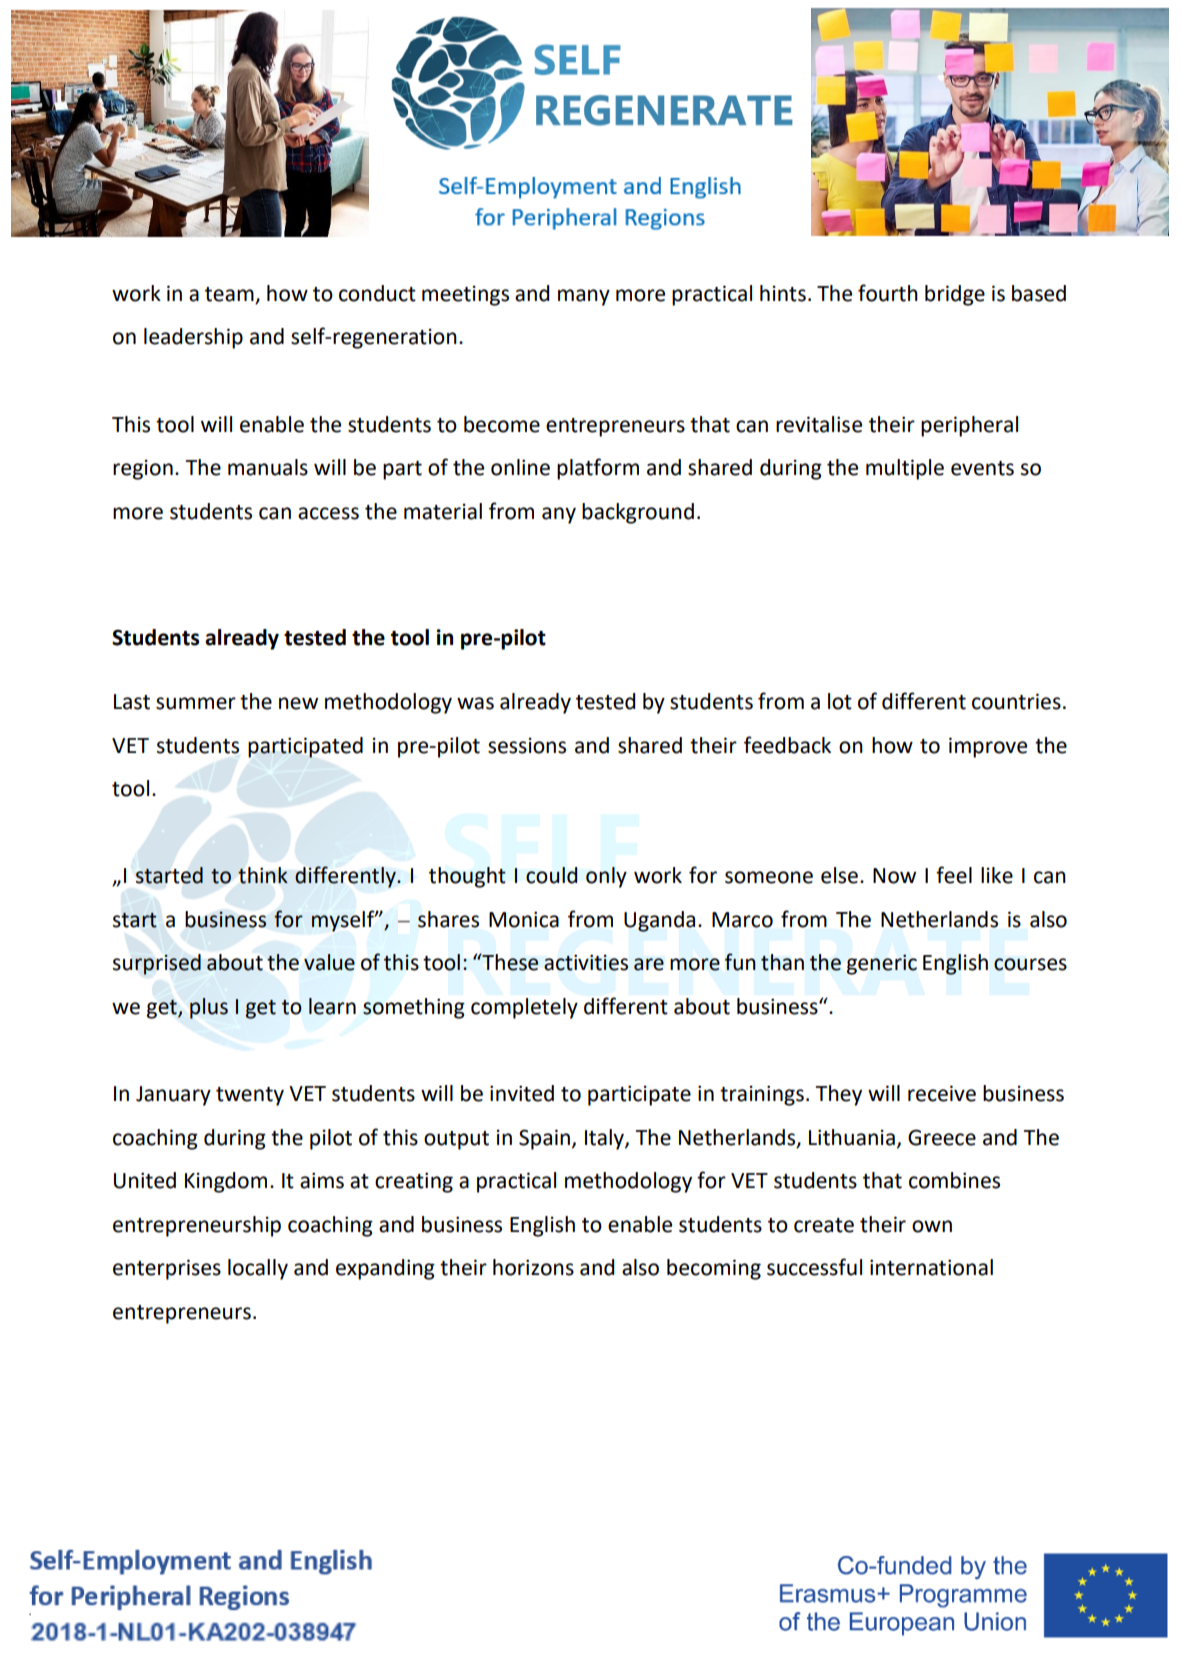 The image size is (1180, 1669). What do you see at coordinates (258, 1269) in the screenshot?
I see `locally` at bounding box center [258, 1269].
